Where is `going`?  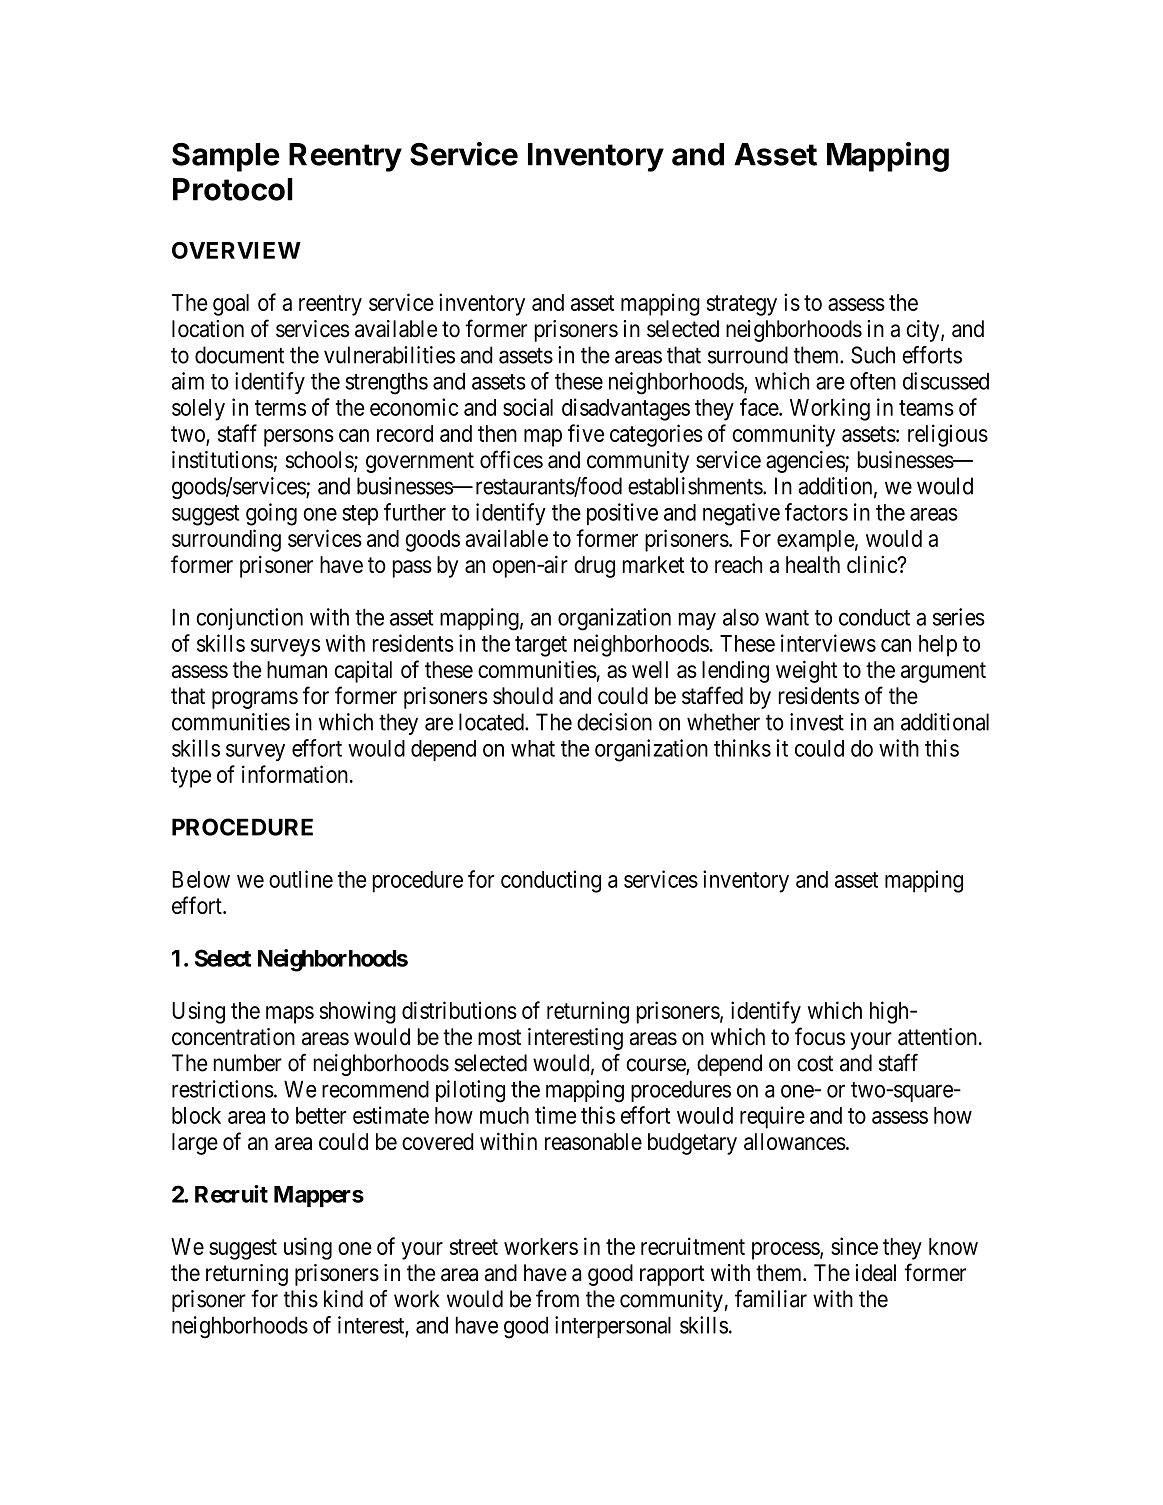
going is located at coordinates (271, 514).
